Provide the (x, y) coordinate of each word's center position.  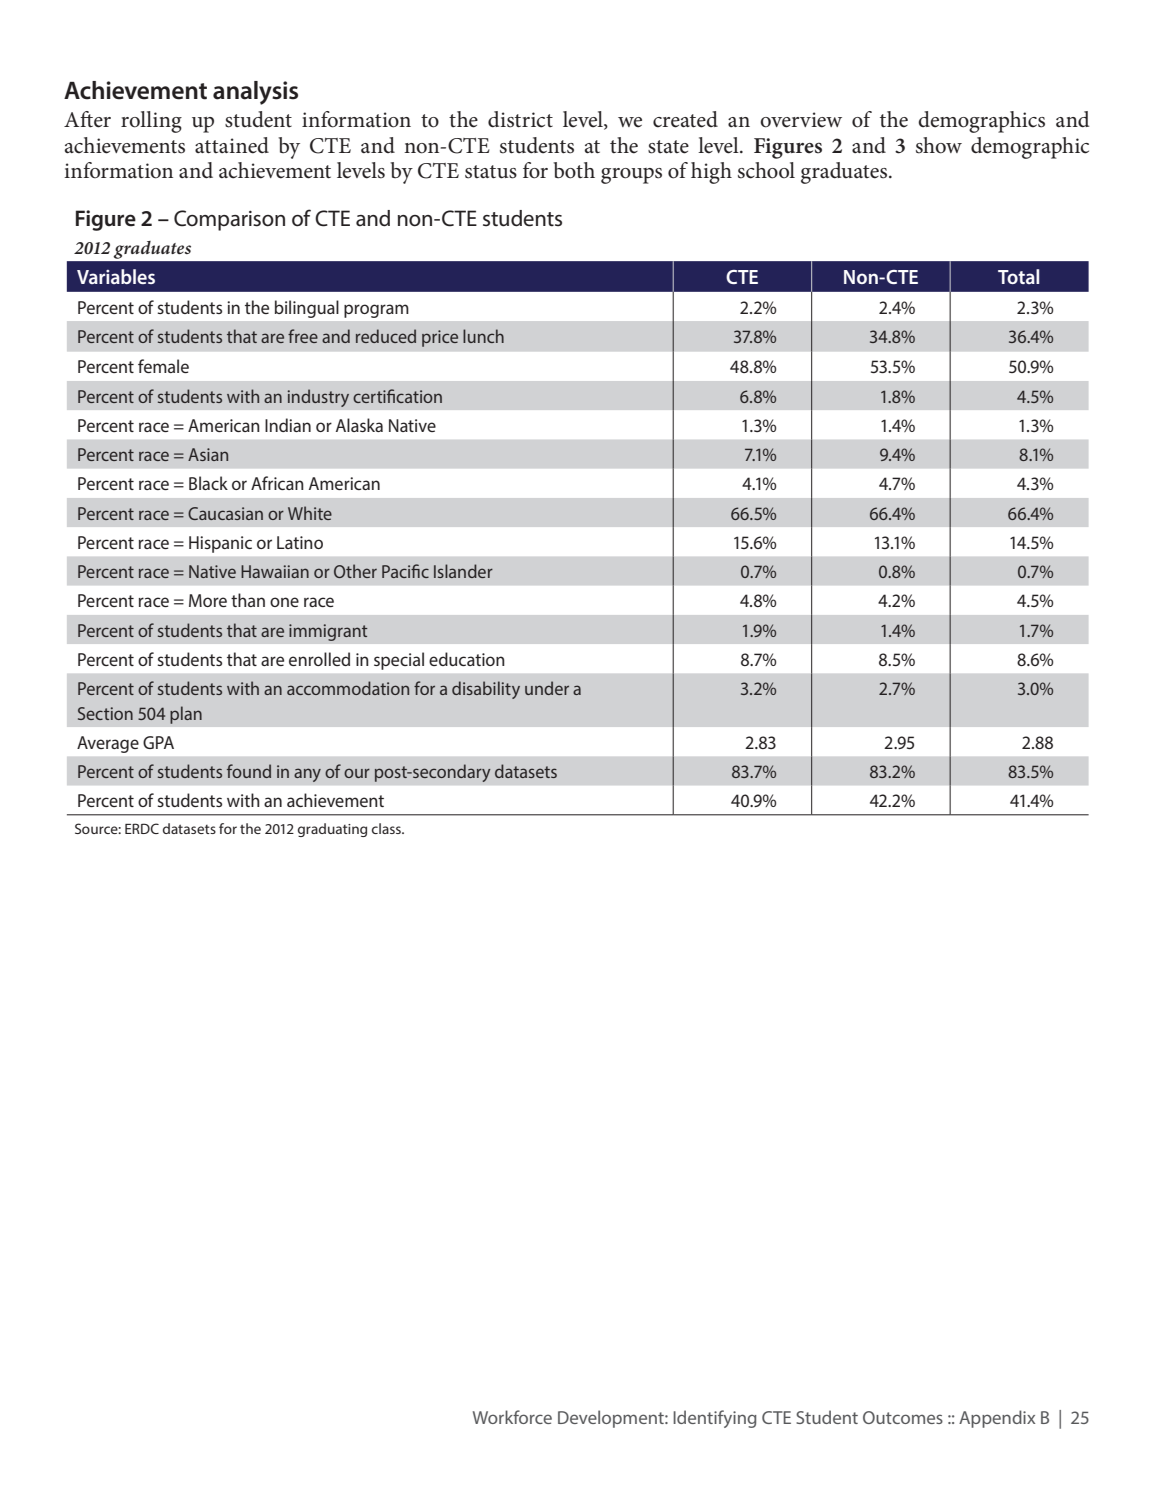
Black (208, 483)
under (547, 688)
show (939, 145)
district (520, 119)
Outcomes (903, 1417)
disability (486, 690)
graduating (332, 830)
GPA (158, 742)
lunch (483, 336)
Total (1018, 276)
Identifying (715, 1419)
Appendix (997, 1419)
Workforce (512, 1417)
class (387, 828)
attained (232, 145)
